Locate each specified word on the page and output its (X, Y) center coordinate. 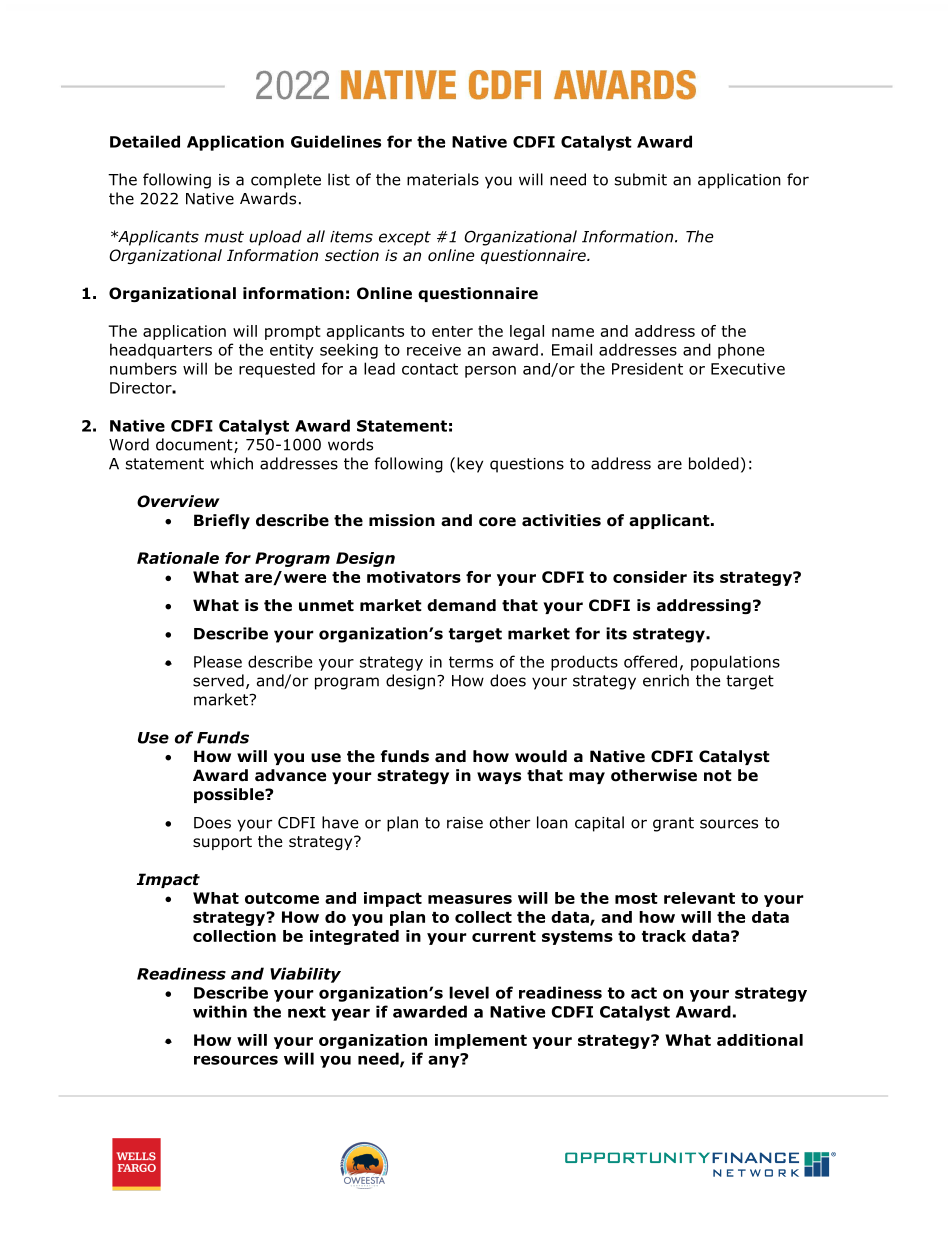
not (718, 776)
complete (286, 181)
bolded (714, 463)
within (220, 1011)
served (218, 680)
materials (443, 179)
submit (641, 179)
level (469, 992)
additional (760, 1040)
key (470, 465)
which (231, 463)
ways (499, 778)
